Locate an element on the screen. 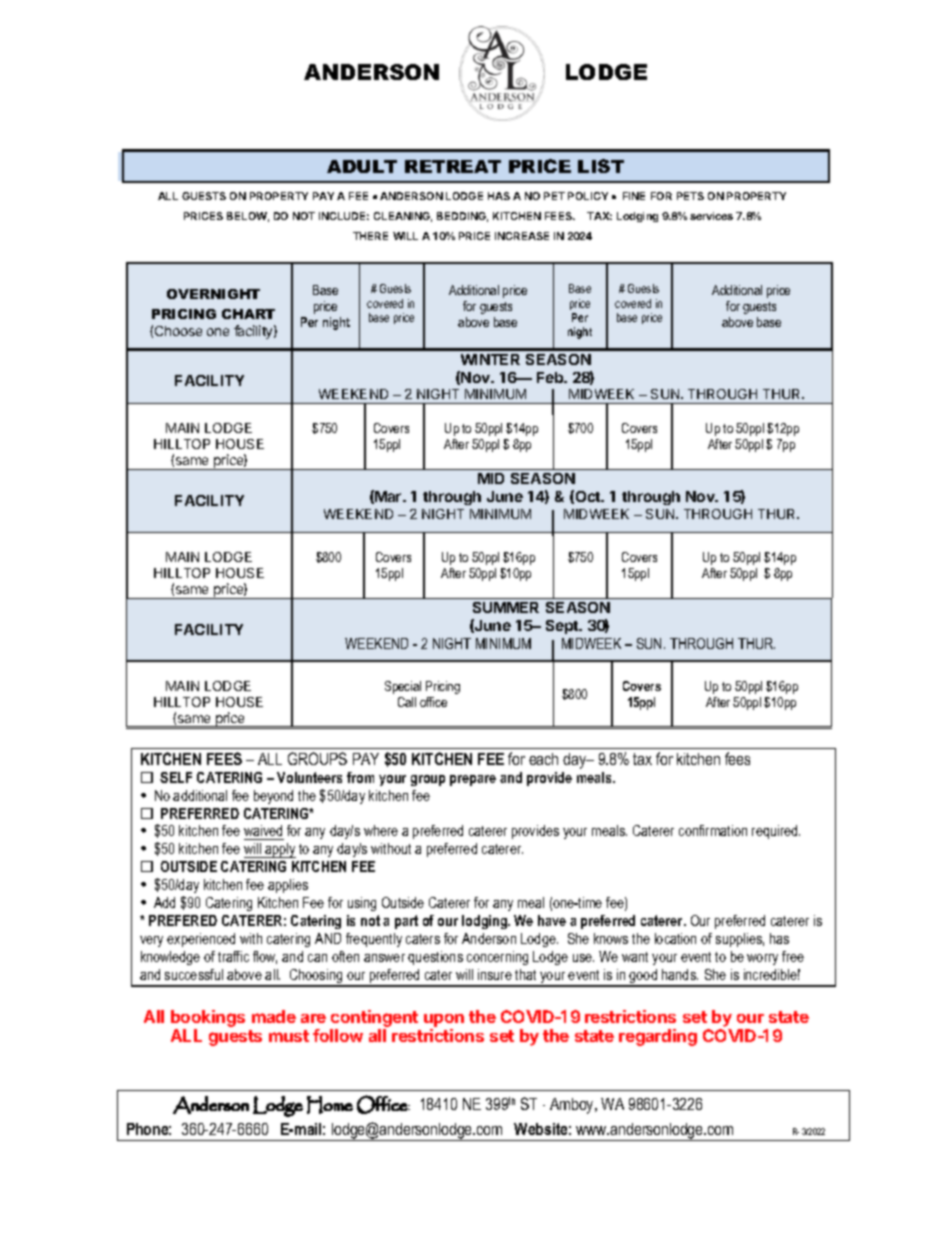 This screenshot has height=1233, width=952. SUMMER is located at coordinates (506, 607).
